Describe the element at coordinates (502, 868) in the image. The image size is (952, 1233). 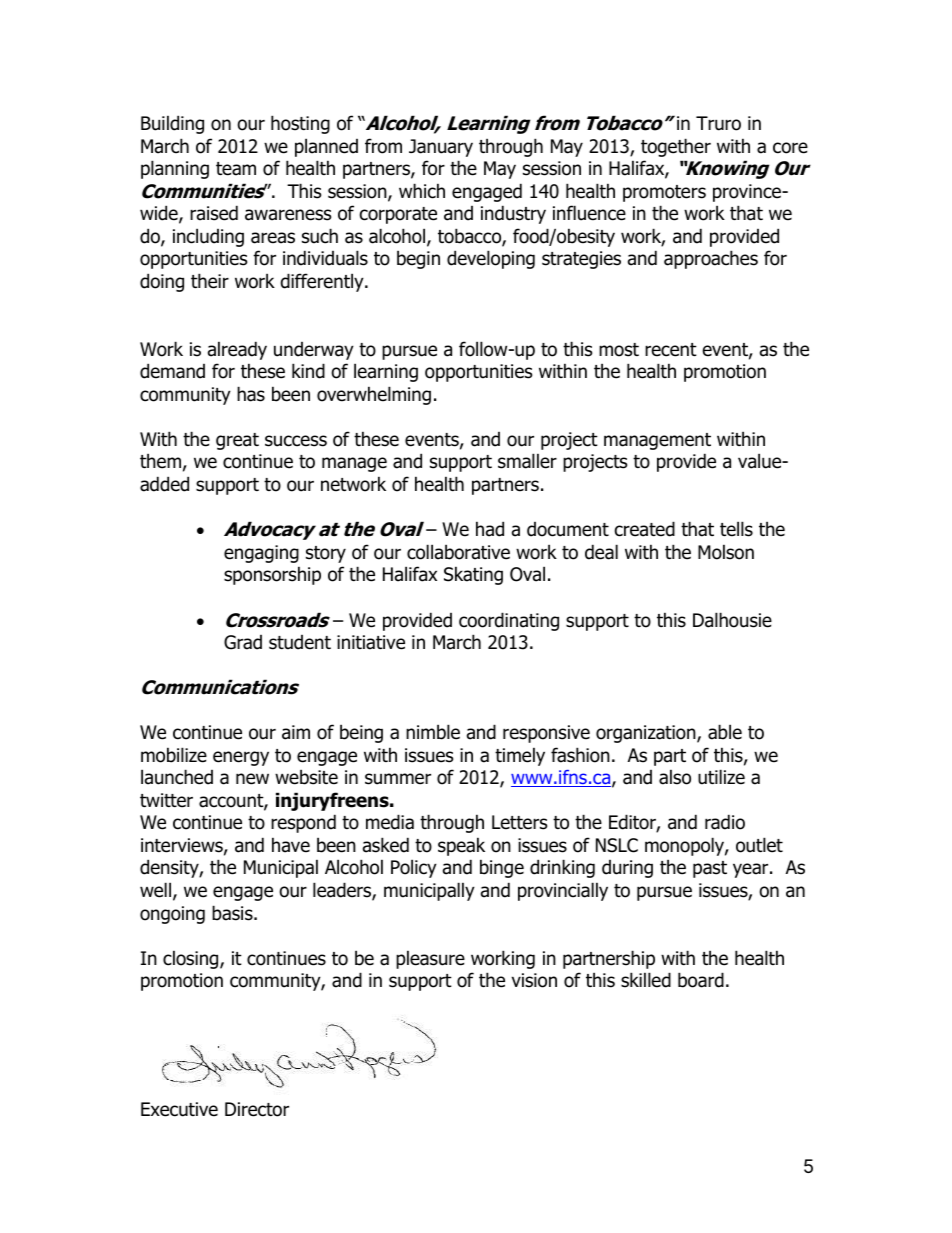
I see `binge` at that location.
